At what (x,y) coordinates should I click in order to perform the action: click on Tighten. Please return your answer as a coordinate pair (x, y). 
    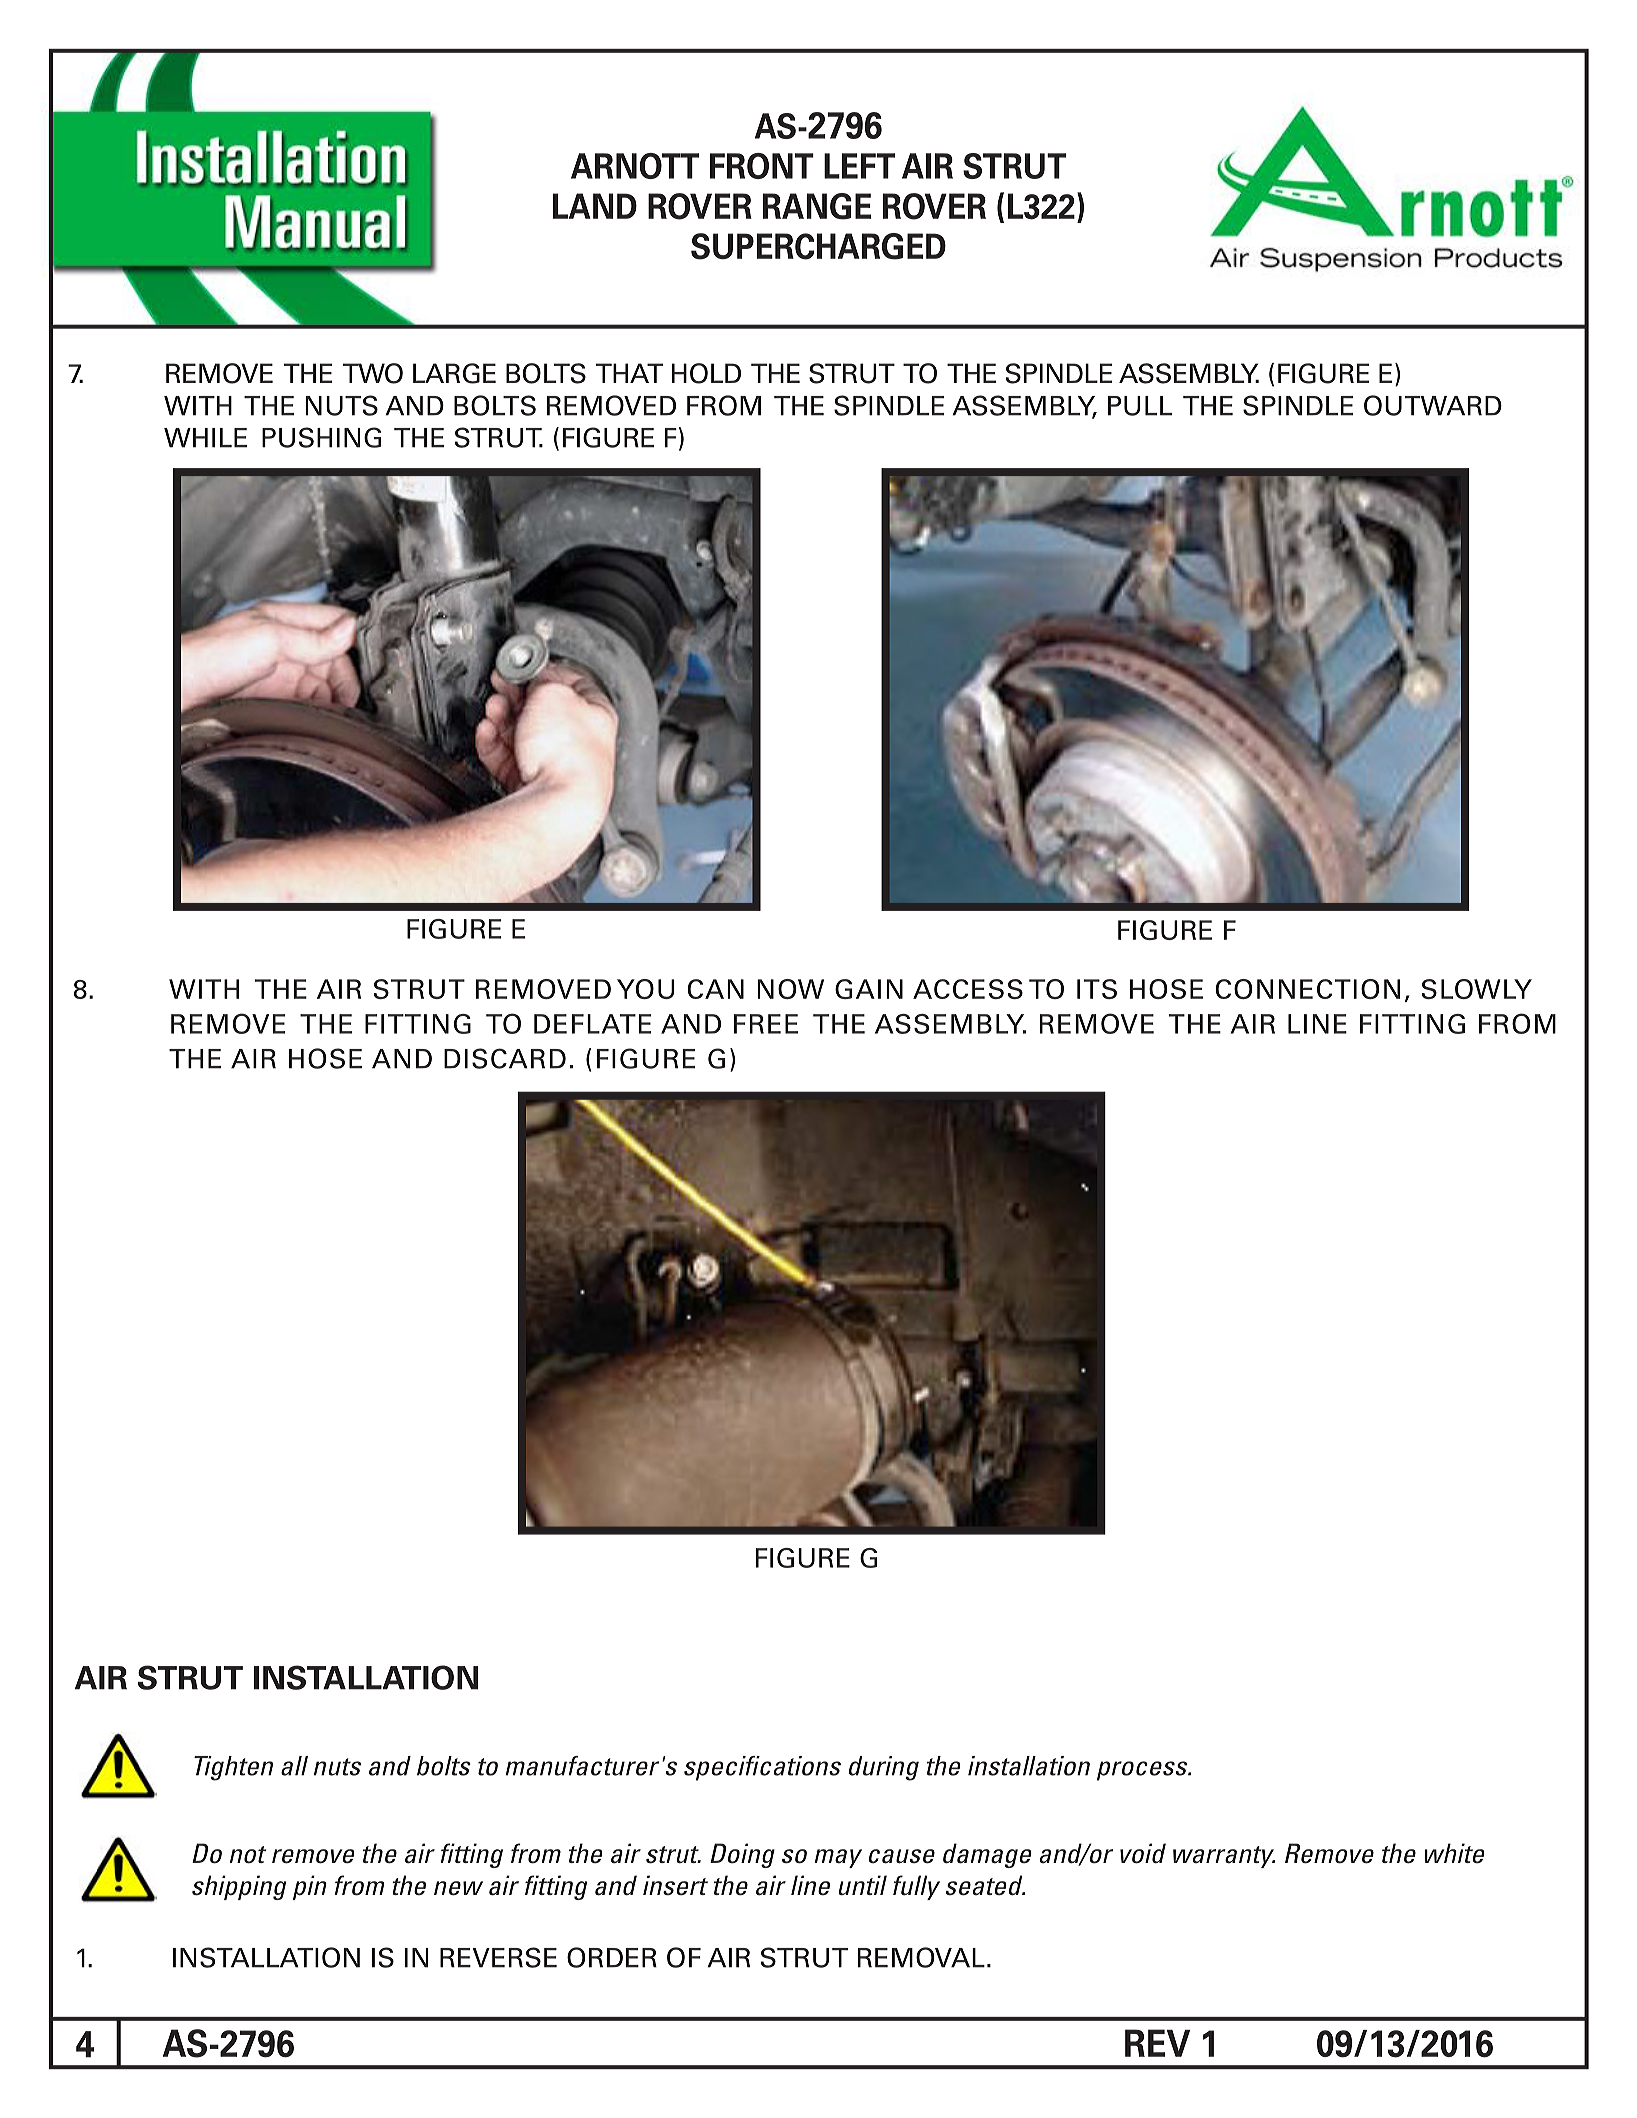
    Looking at the image, I should click on (233, 1768).
